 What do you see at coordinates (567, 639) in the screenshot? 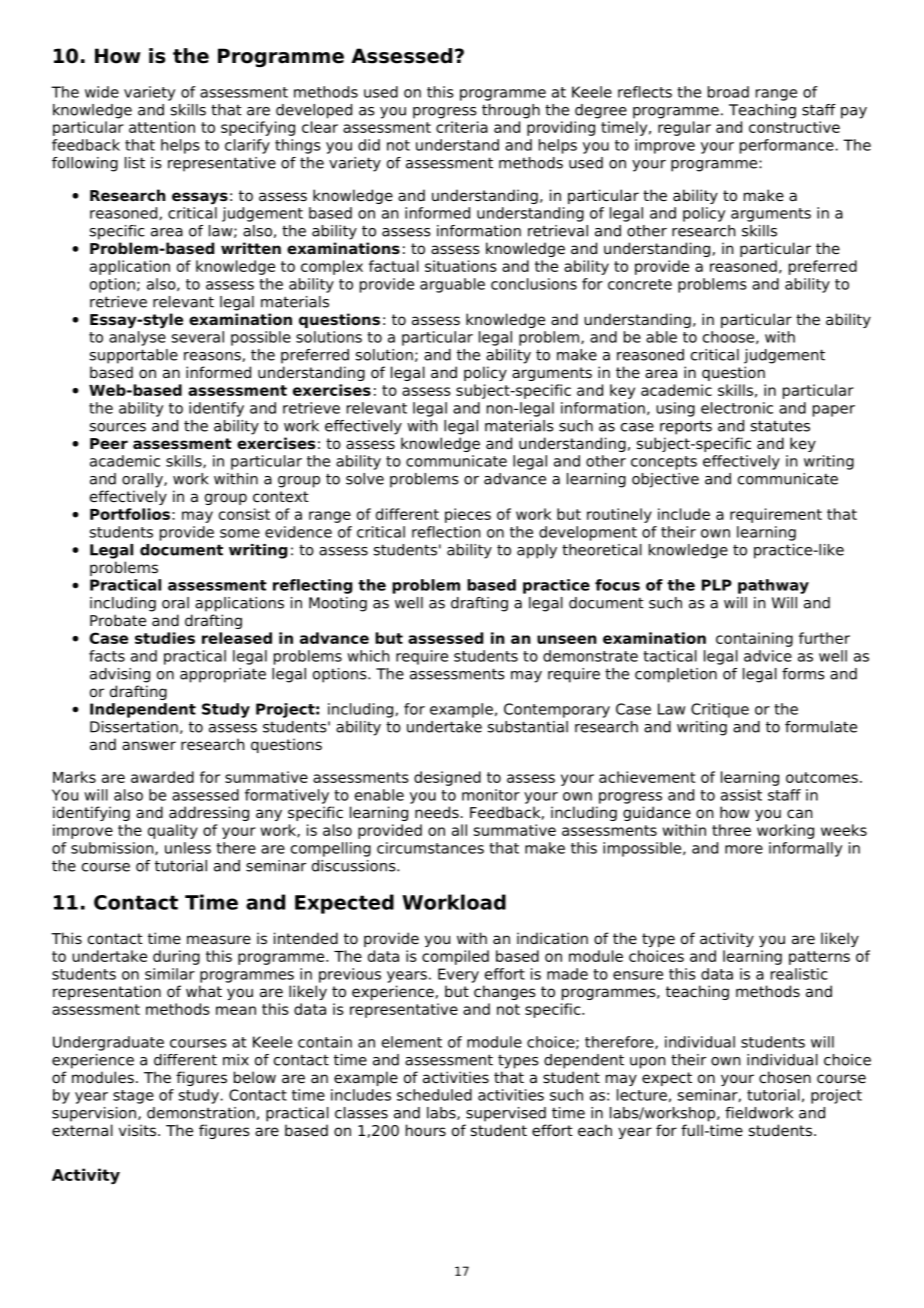
I see `unseen` at bounding box center [567, 639].
